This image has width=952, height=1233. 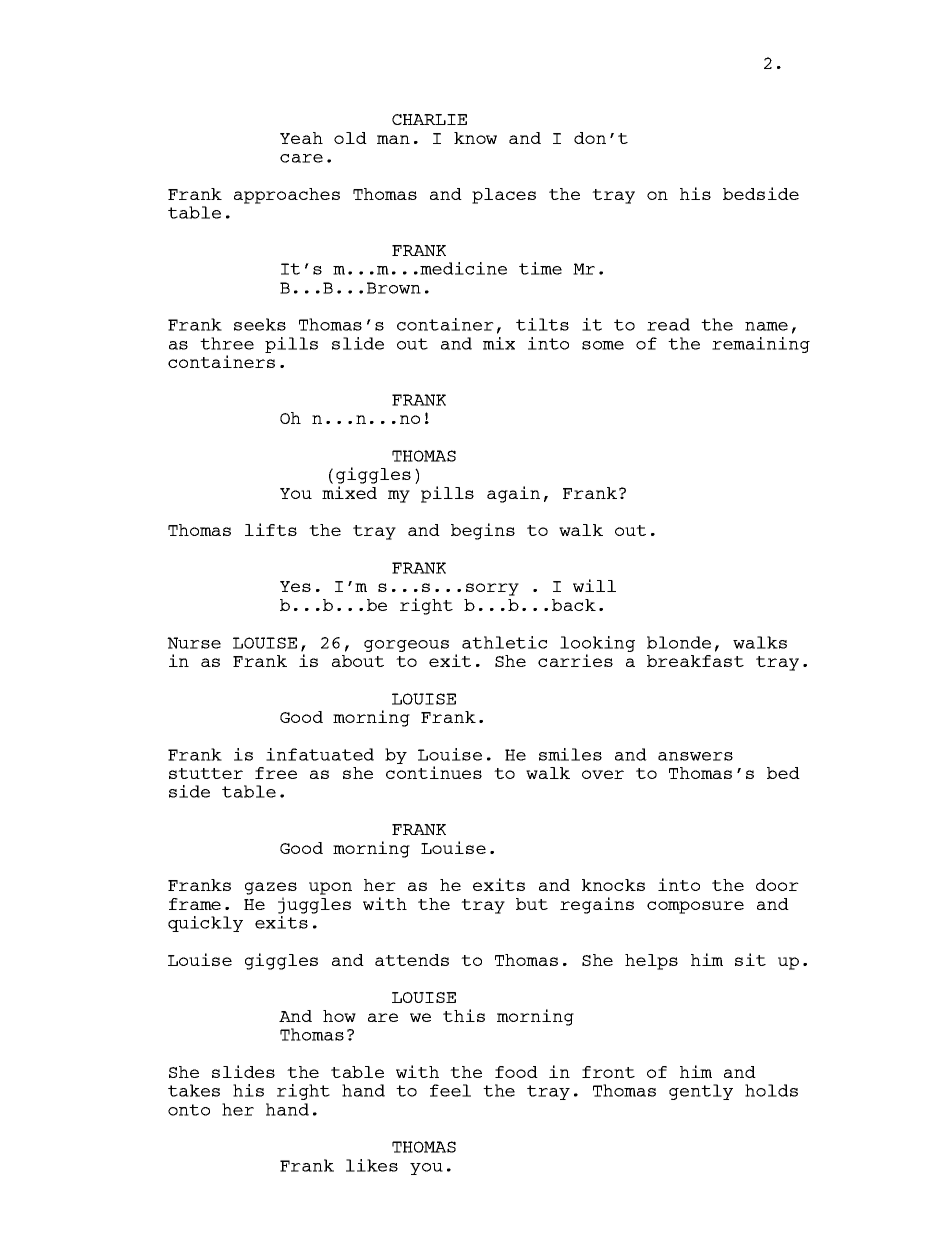 I want to click on gently, so click(x=701, y=1092).
